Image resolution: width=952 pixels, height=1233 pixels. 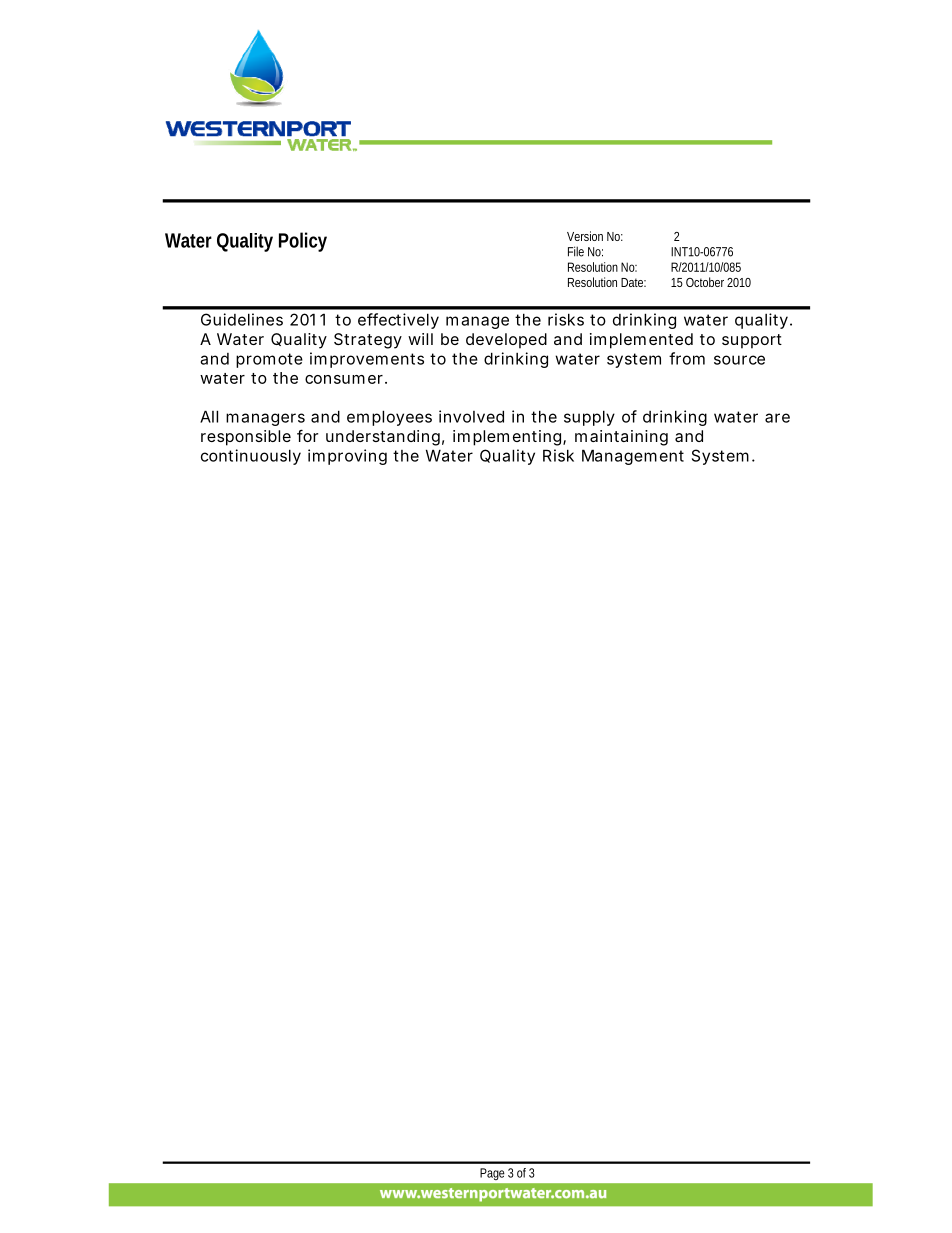 What do you see at coordinates (576, 251) in the page?
I see `File` at bounding box center [576, 251].
